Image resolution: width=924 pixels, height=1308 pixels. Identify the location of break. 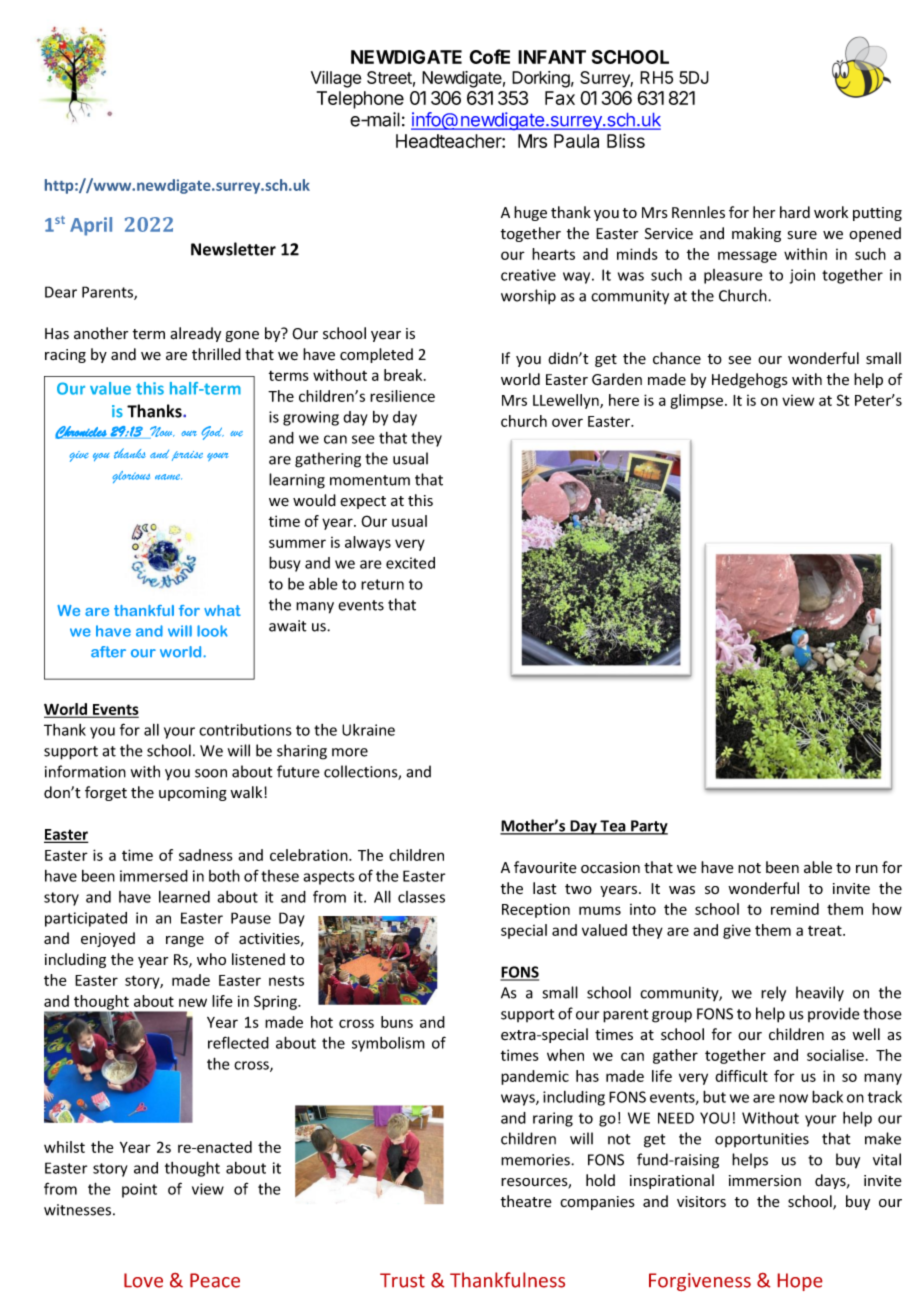
(404, 375).
